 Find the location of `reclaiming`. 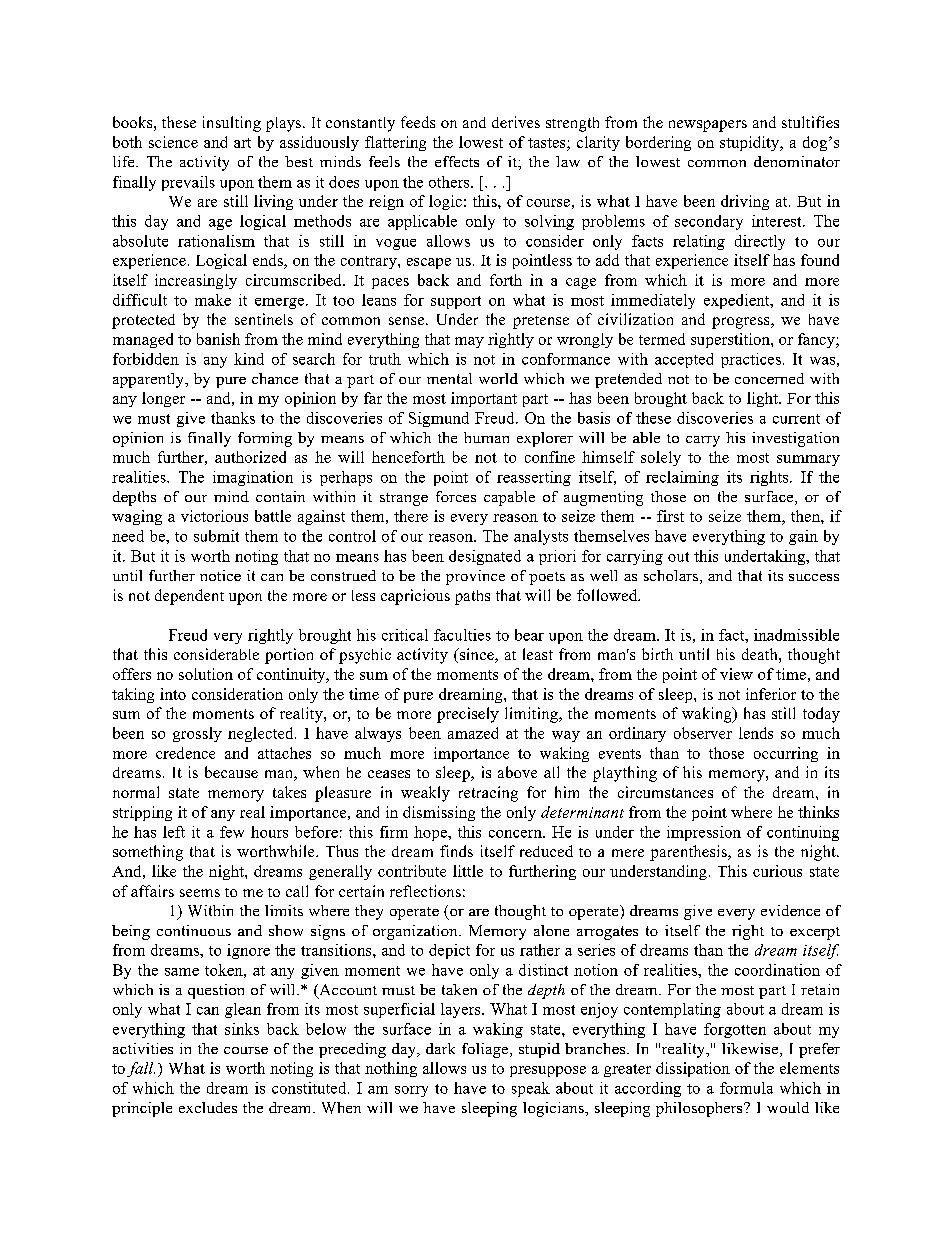

reclaiming is located at coordinates (682, 478).
